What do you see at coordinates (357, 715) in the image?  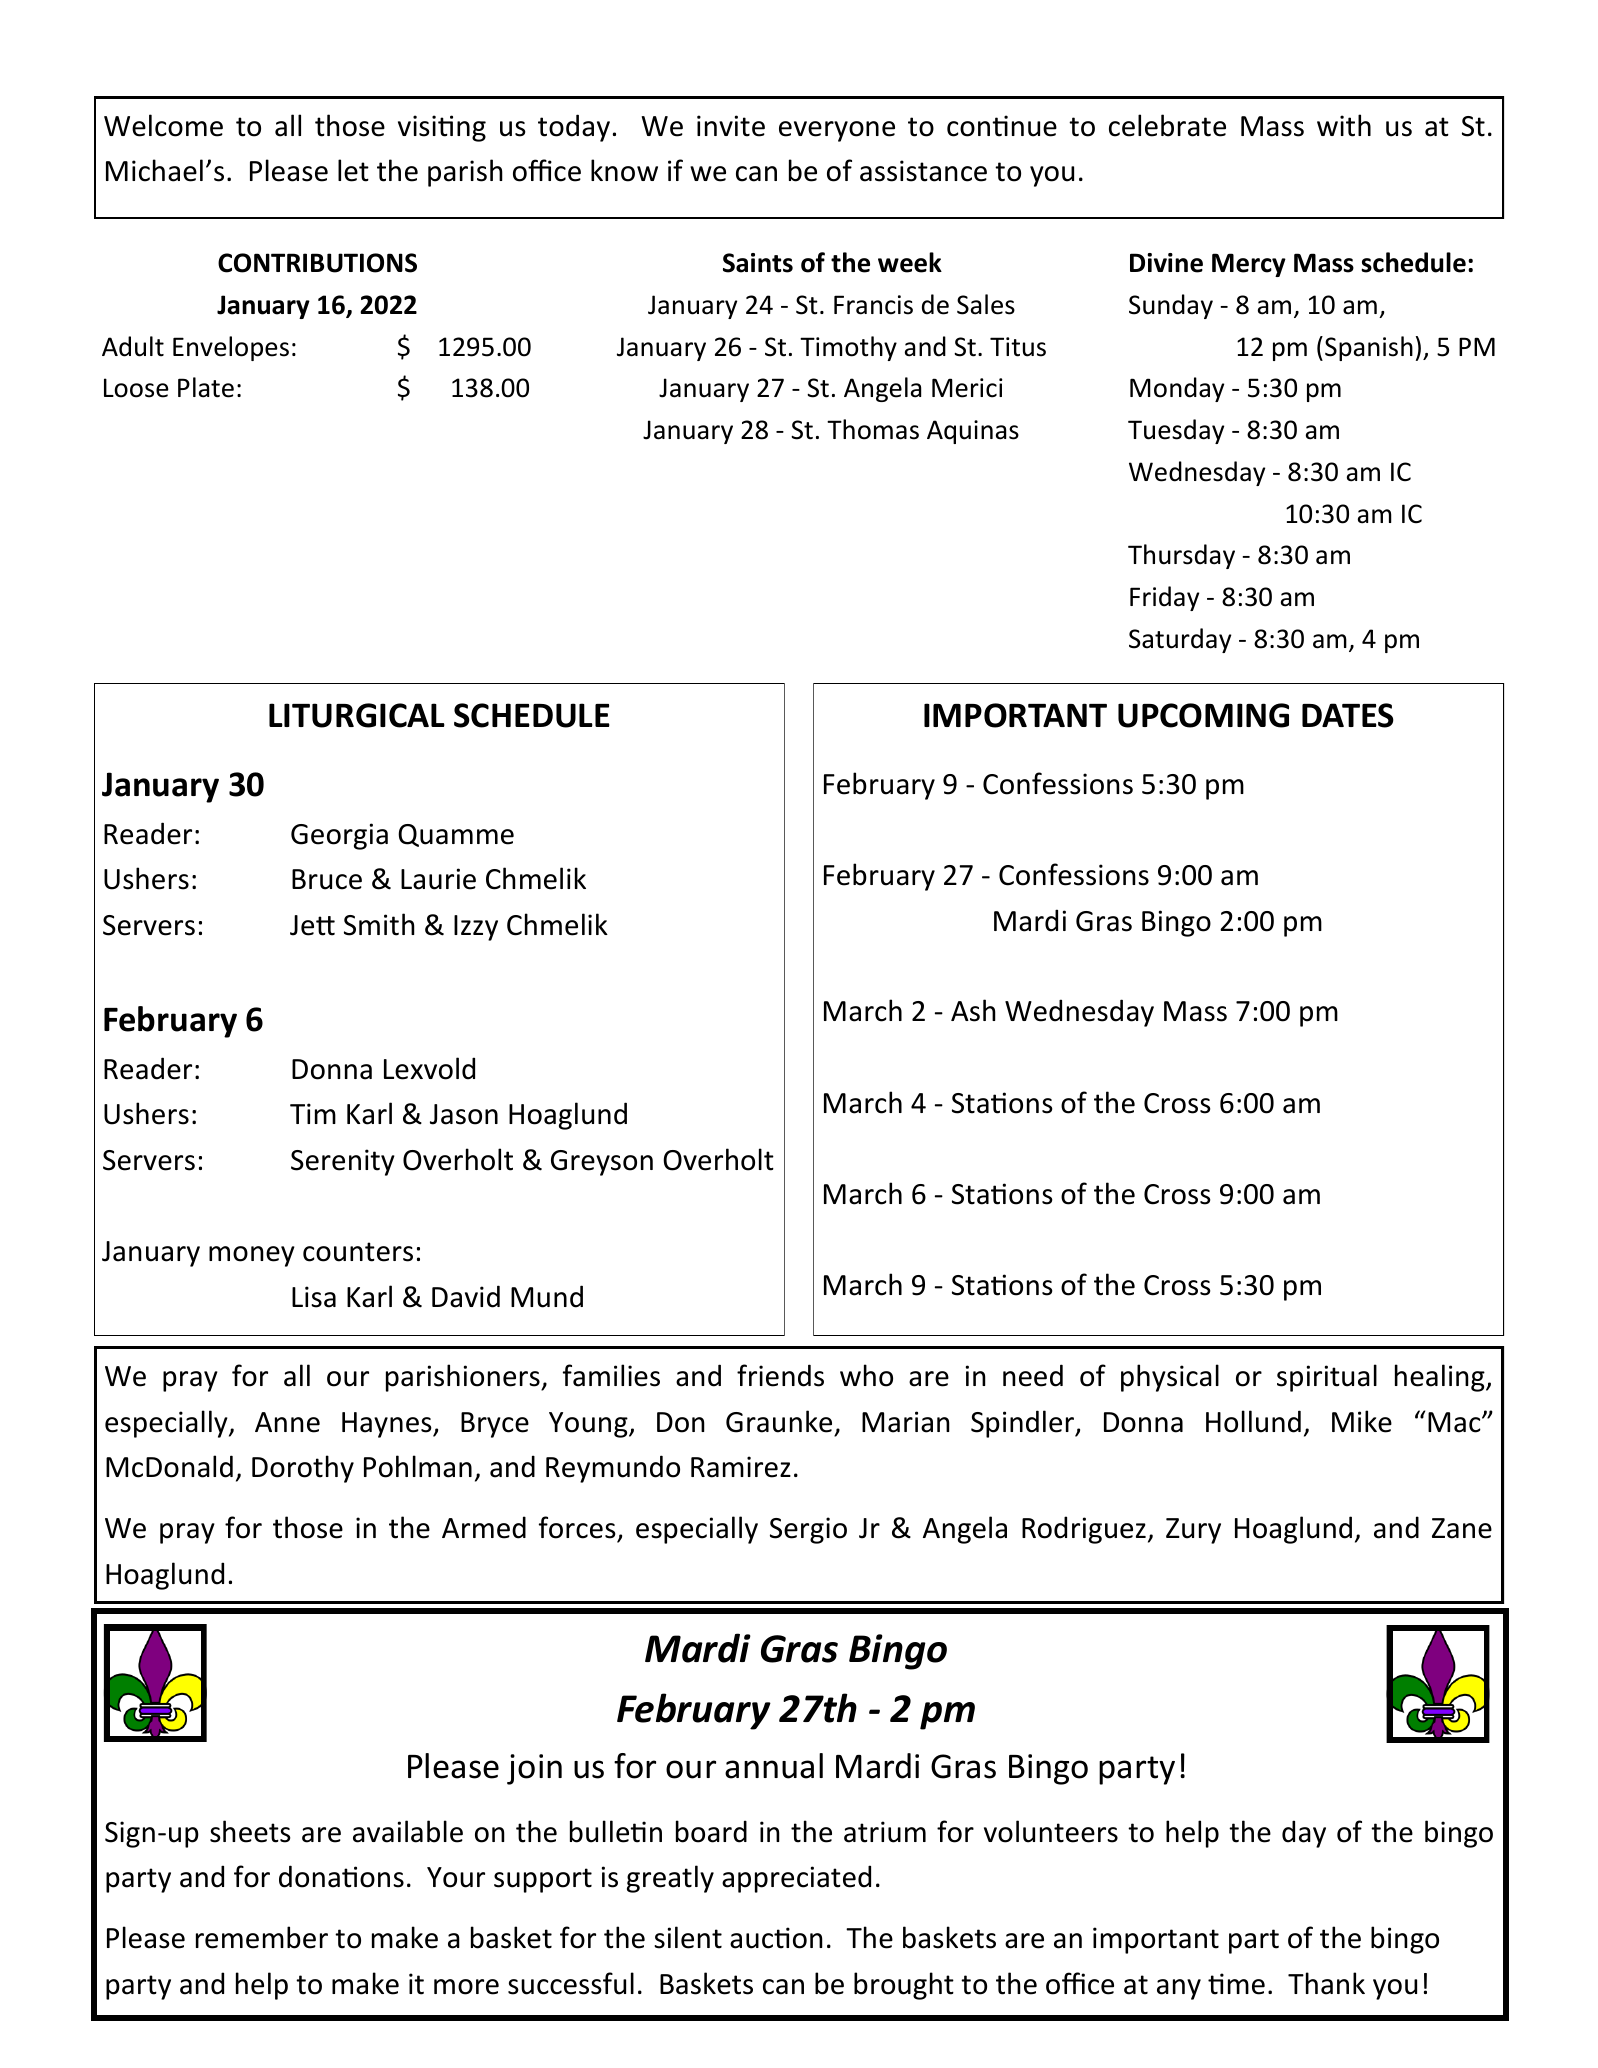 I see `LITURGICAL` at bounding box center [357, 715].
